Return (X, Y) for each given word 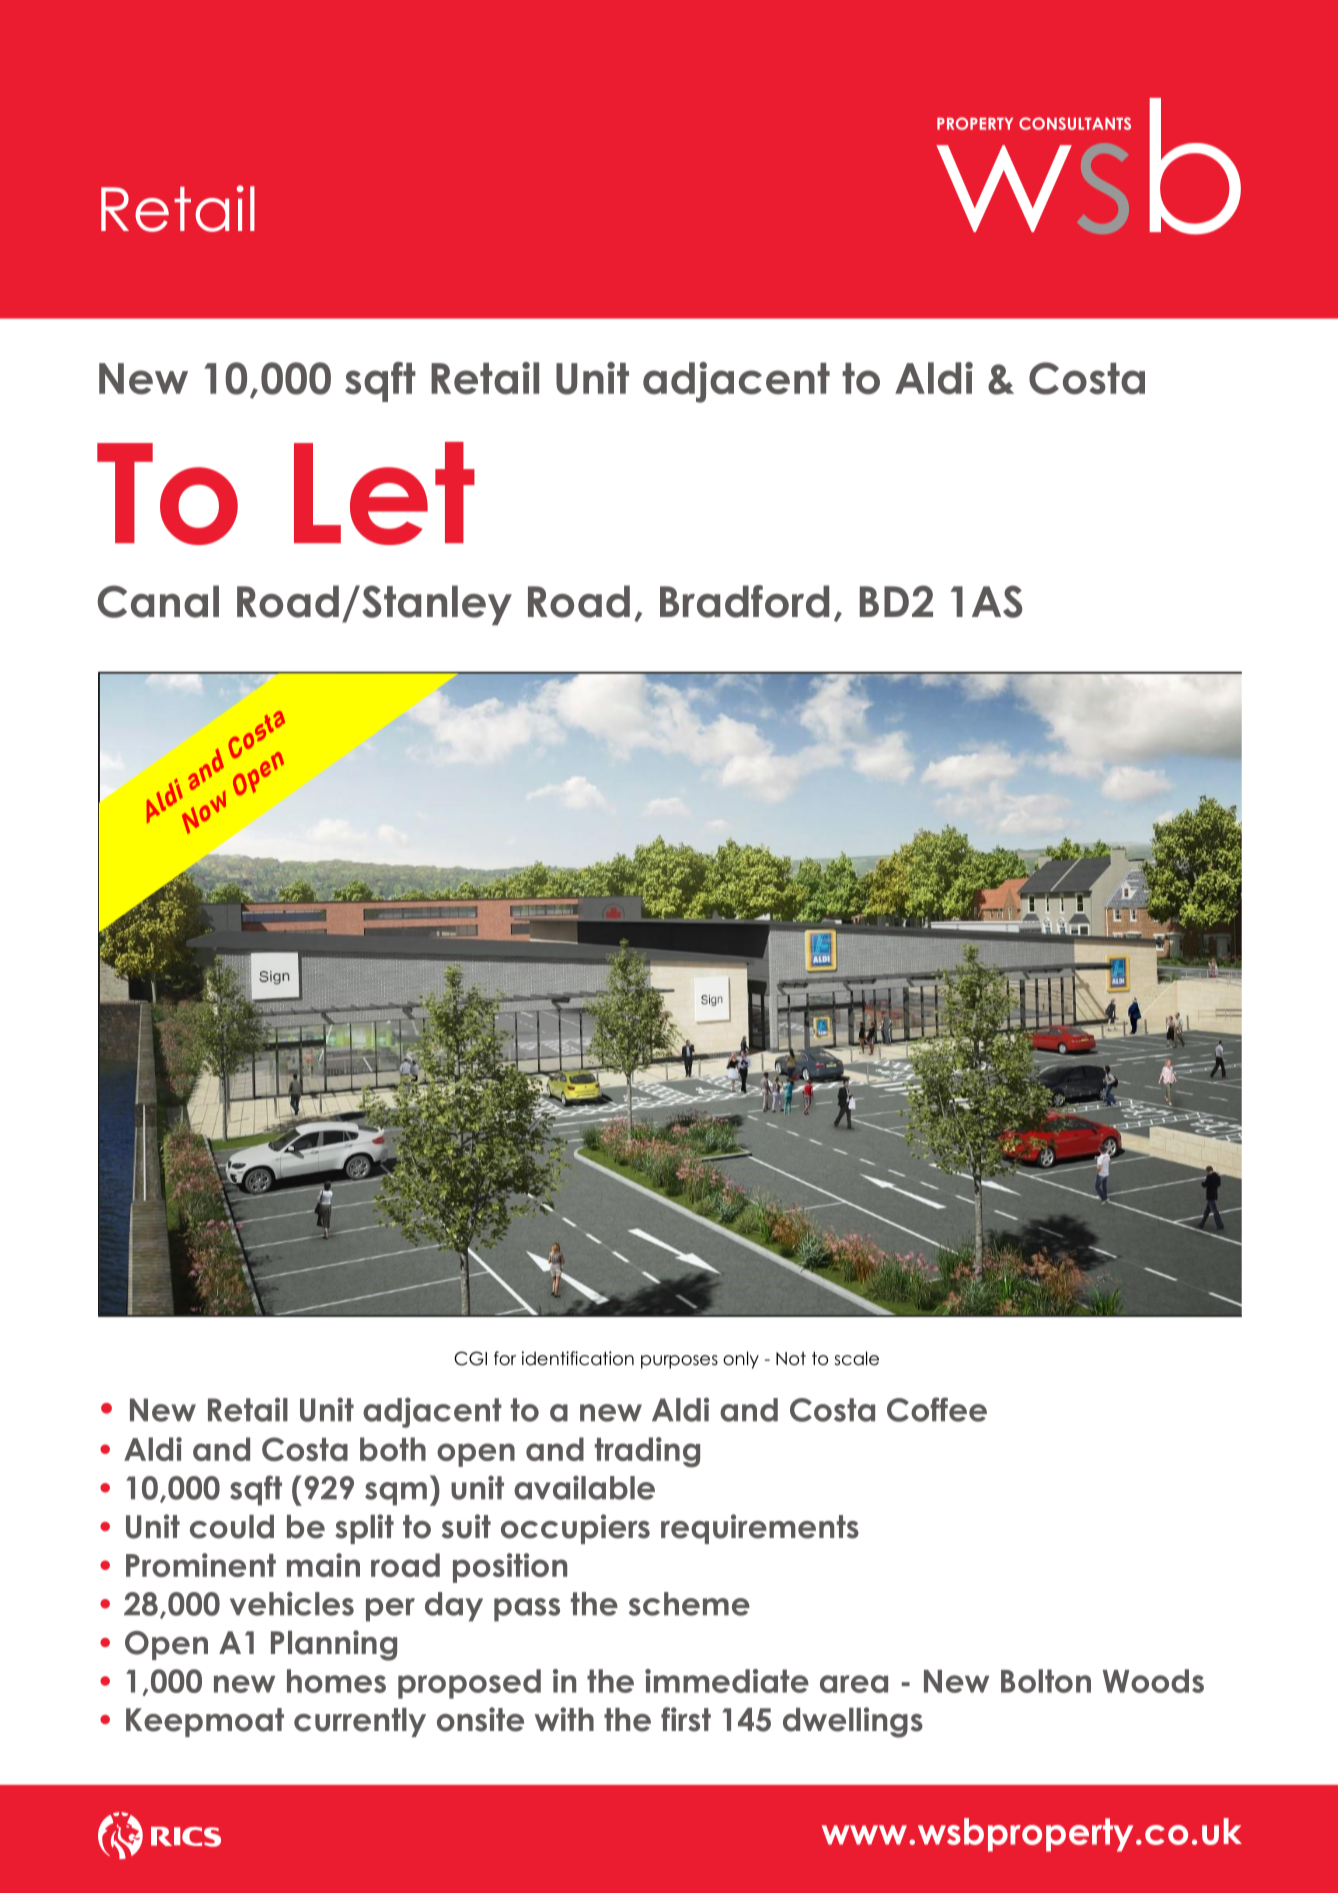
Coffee (937, 1409)
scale (856, 1358)
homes (336, 1681)
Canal (158, 601)
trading (647, 1452)
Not (791, 1359)
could (232, 1527)
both (393, 1449)
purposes (679, 1362)
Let (384, 493)
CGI (470, 1358)
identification (578, 1358)
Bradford (744, 601)
